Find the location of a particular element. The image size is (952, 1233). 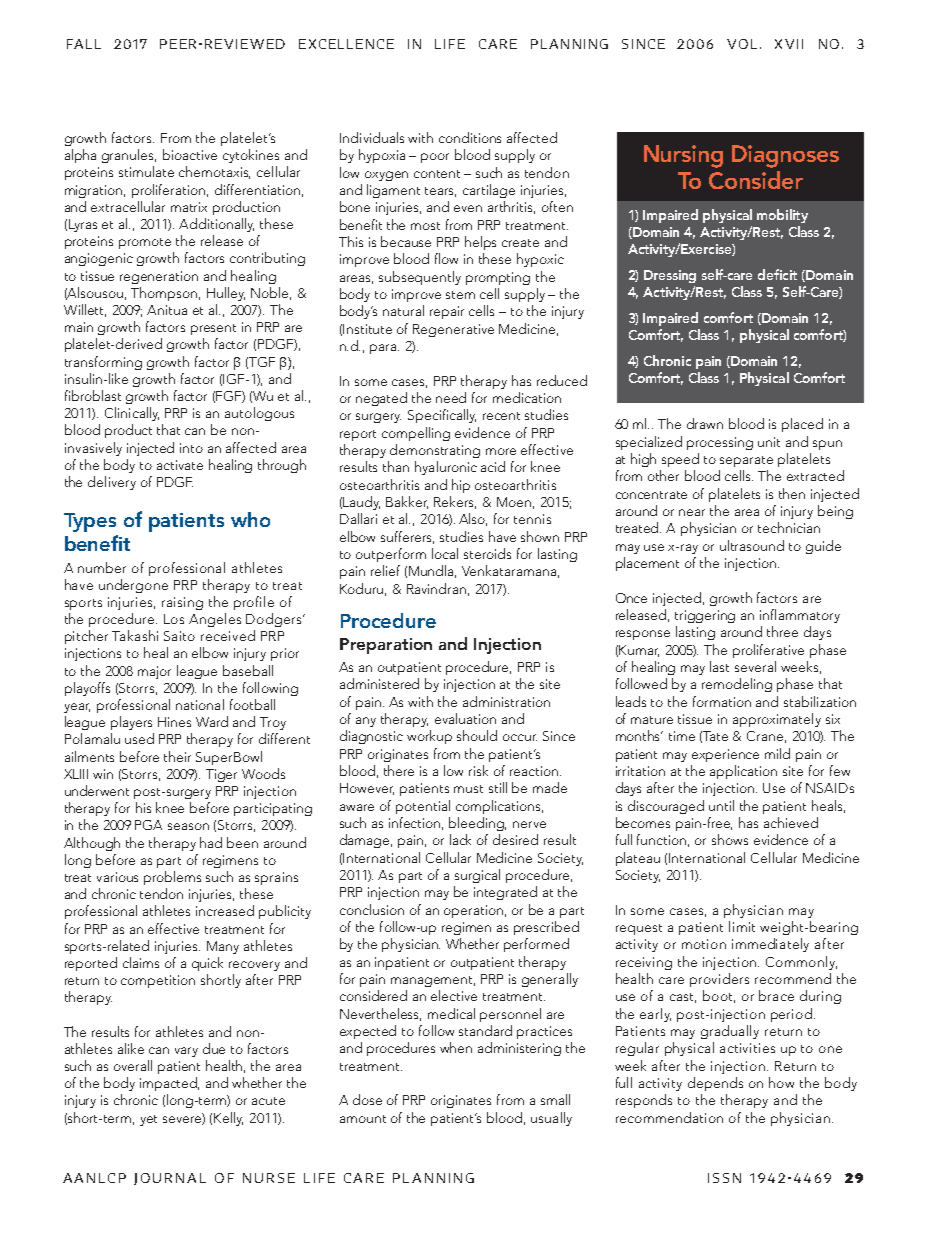

bleeding is located at coordinates (477, 824).
